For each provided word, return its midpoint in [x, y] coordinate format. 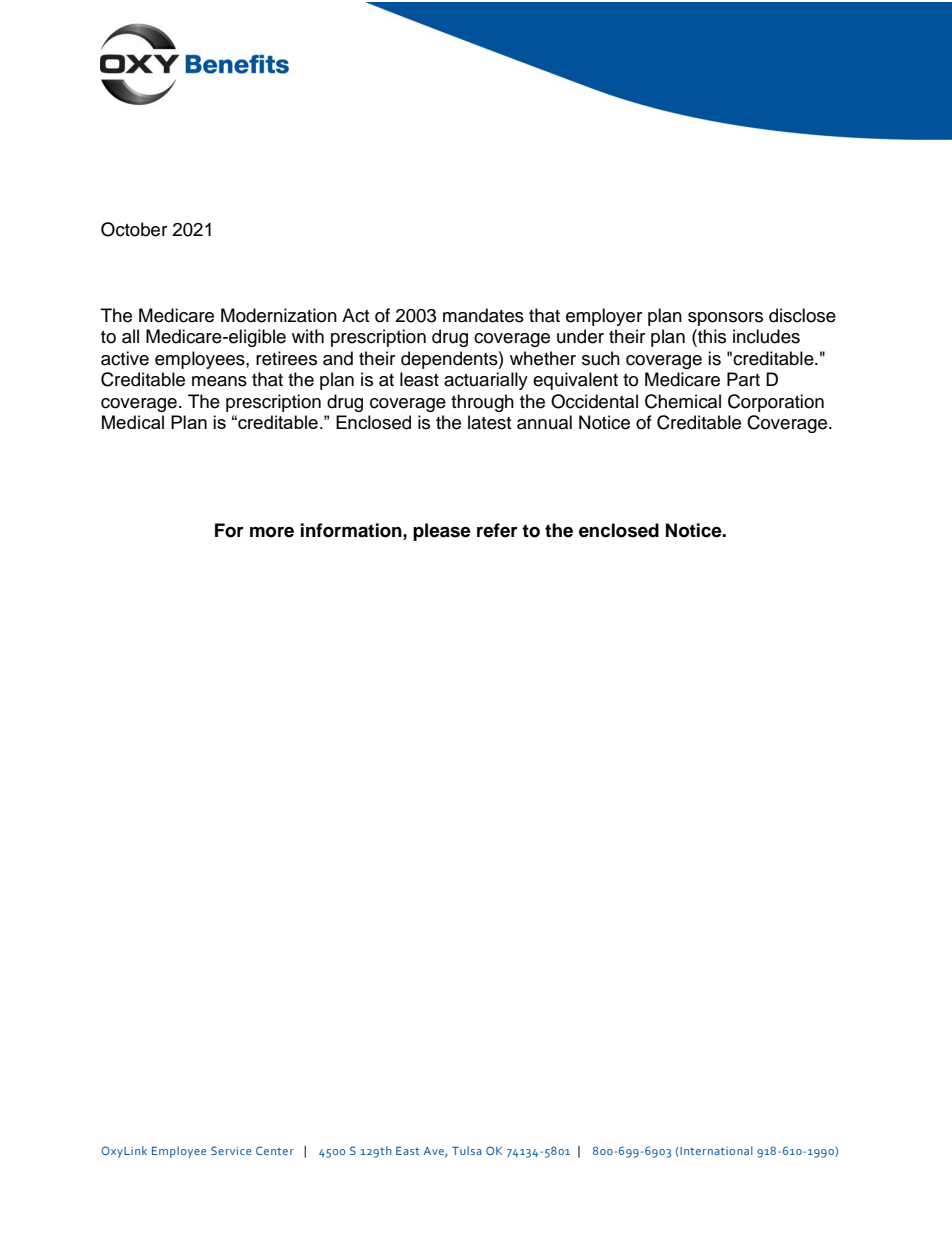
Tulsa [467, 1150]
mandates [483, 315]
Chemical [683, 401]
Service [231, 1150]
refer [497, 530]
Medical [133, 422]
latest [489, 422]
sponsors [725, 319]
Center [275, 1150]
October [134, 229]
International [715, 1151]
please [442, 532]
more [272, 532]
